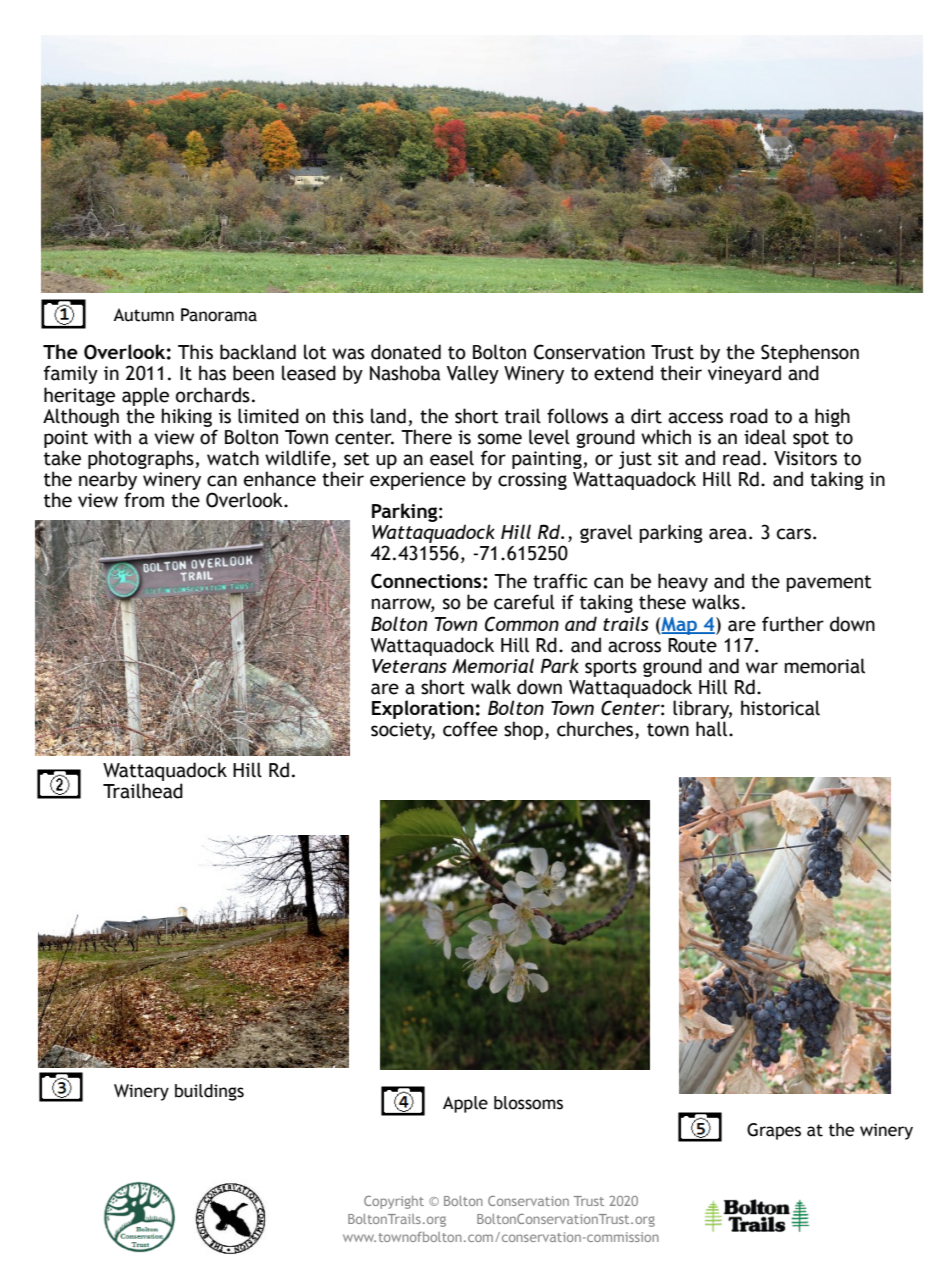  Describe the element at coordinates (596, 730) in the screenshot. I see `churches` at that location.
